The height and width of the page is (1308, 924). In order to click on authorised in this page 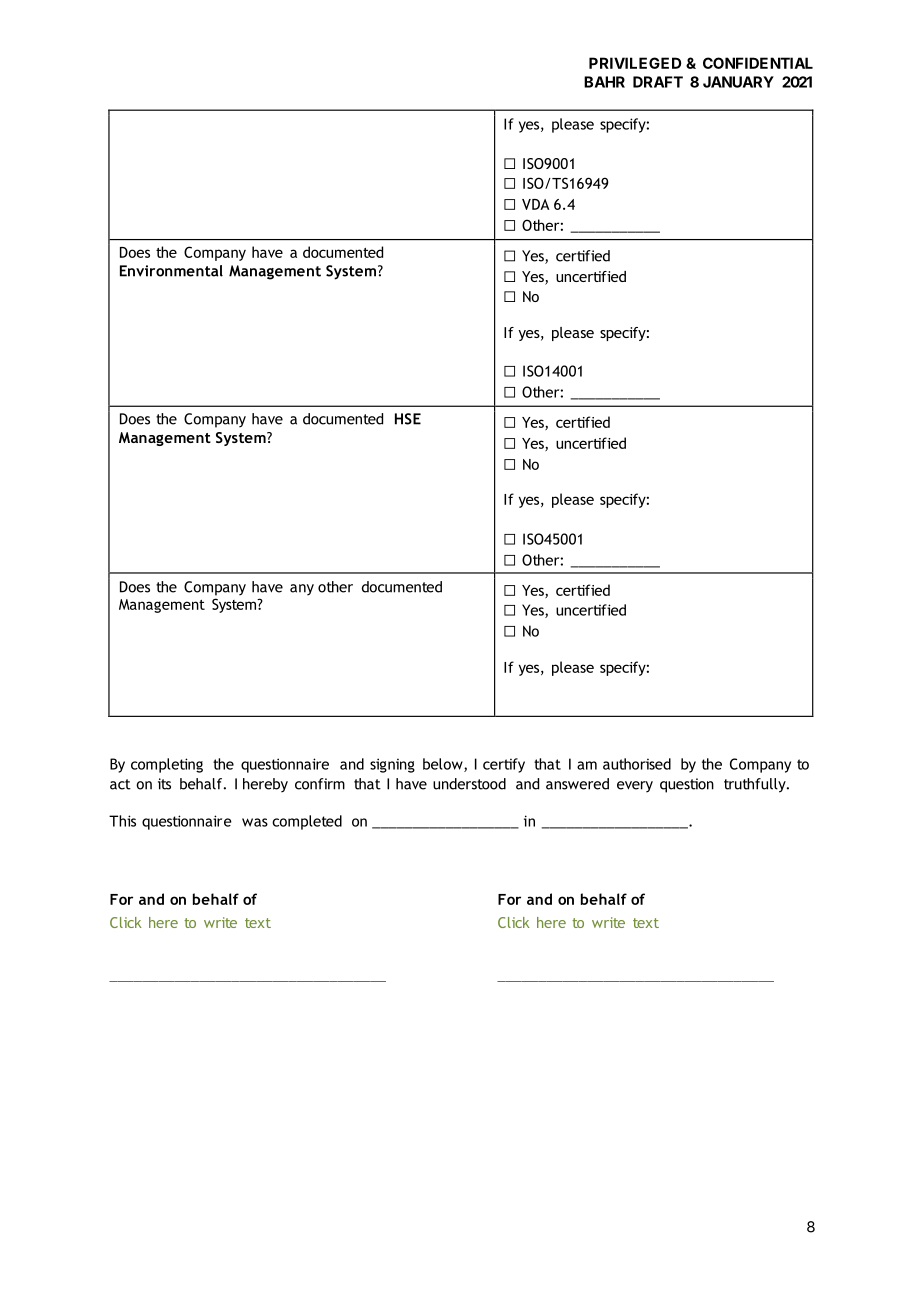, I will do `click(637, 764)`.
